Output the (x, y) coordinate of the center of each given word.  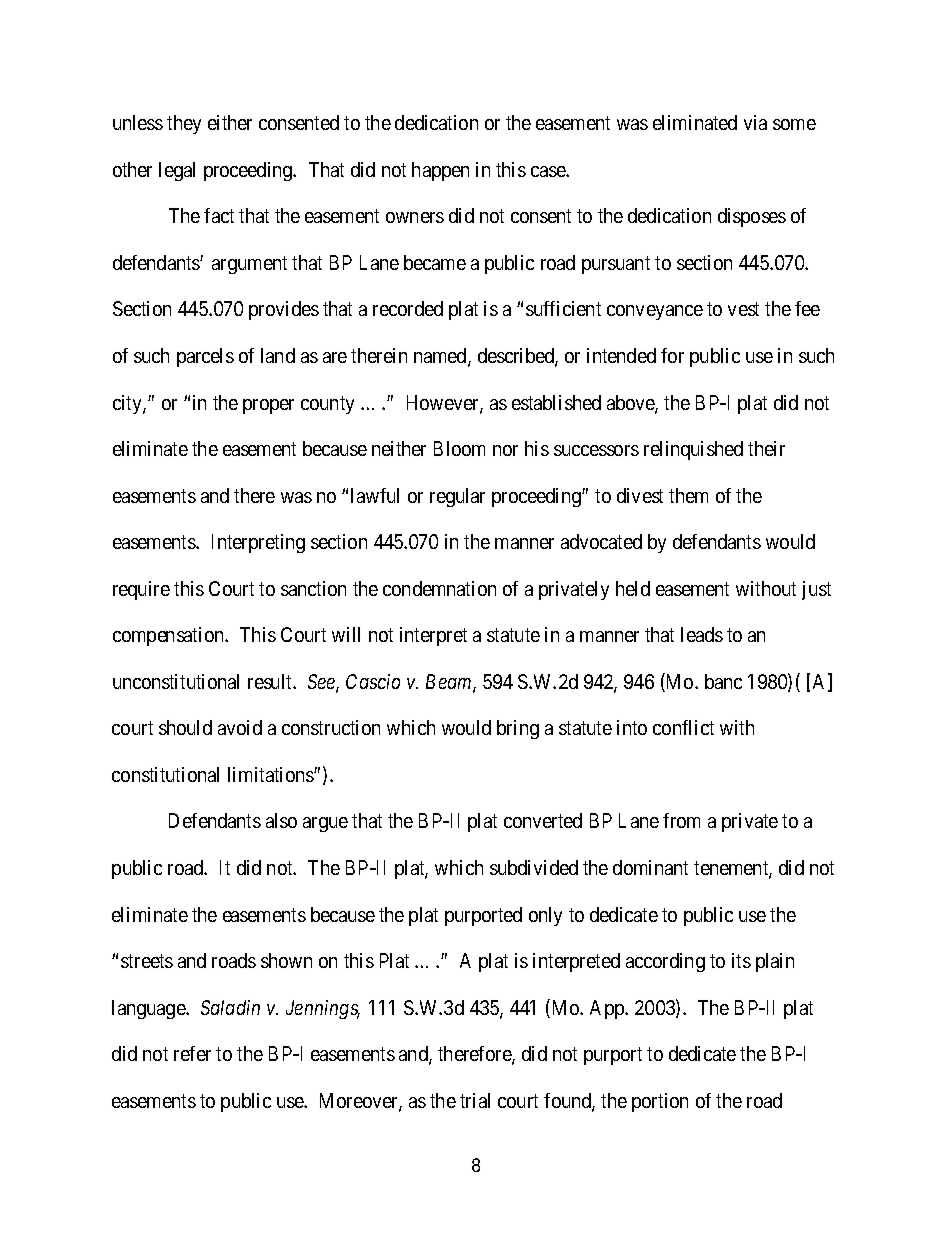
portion (660, 1102)
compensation (170, 636)
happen (440, 171)
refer (192, 1053)
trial (475, 1100)
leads (702, 634)
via (755, 122)
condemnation (439, 588)
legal (177, 171)
